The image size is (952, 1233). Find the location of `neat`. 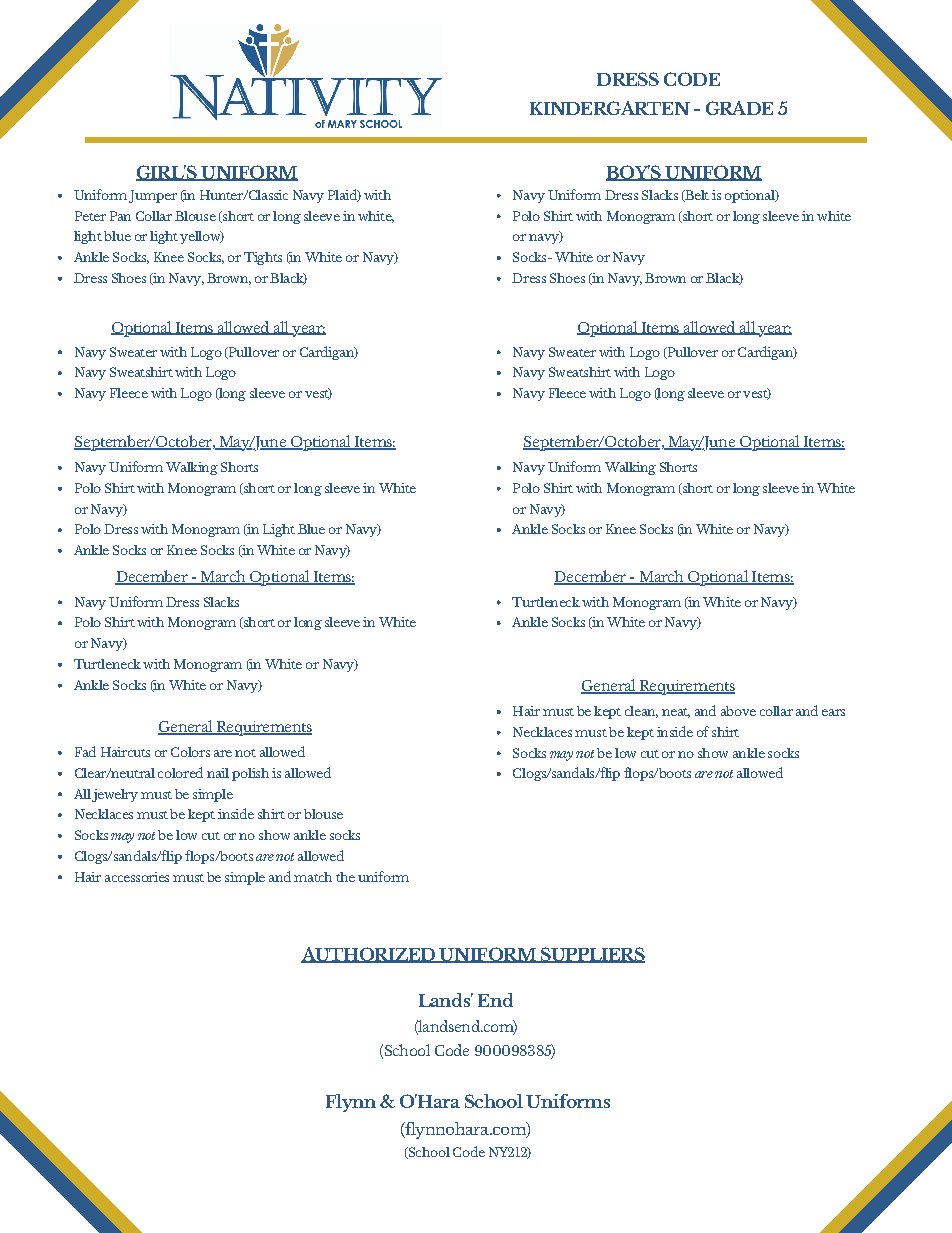

neat is located at coordinates (676, 713).
